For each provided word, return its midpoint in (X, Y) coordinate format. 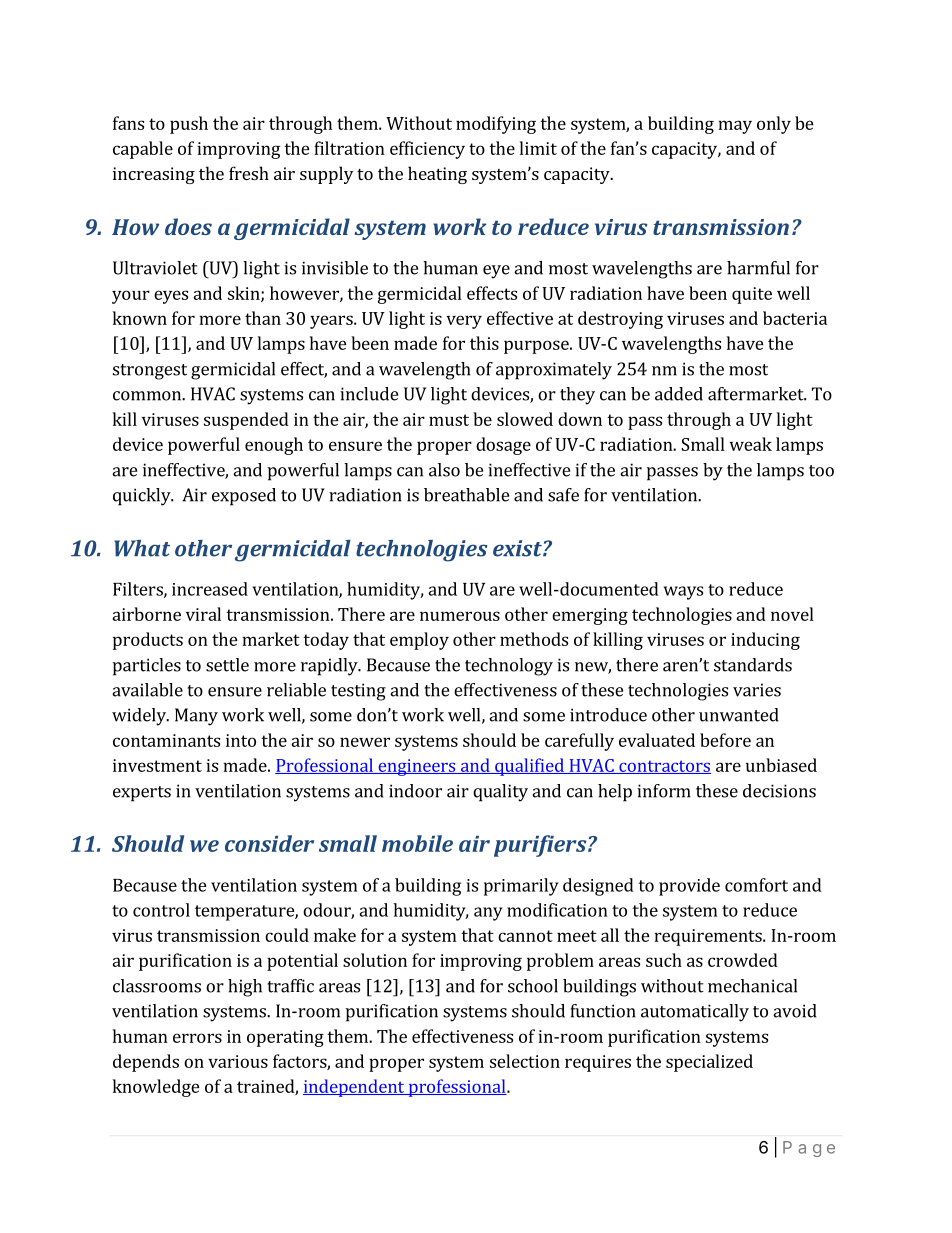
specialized (709, 1063)
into (241, 740)
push (189, 125)
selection (525, 1061)
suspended (246, 421)
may (735, 127)
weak (750, 444)
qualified (529, 767)
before (725, 740)
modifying (496, 125)
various (238, 1061)
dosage (503, 446)
